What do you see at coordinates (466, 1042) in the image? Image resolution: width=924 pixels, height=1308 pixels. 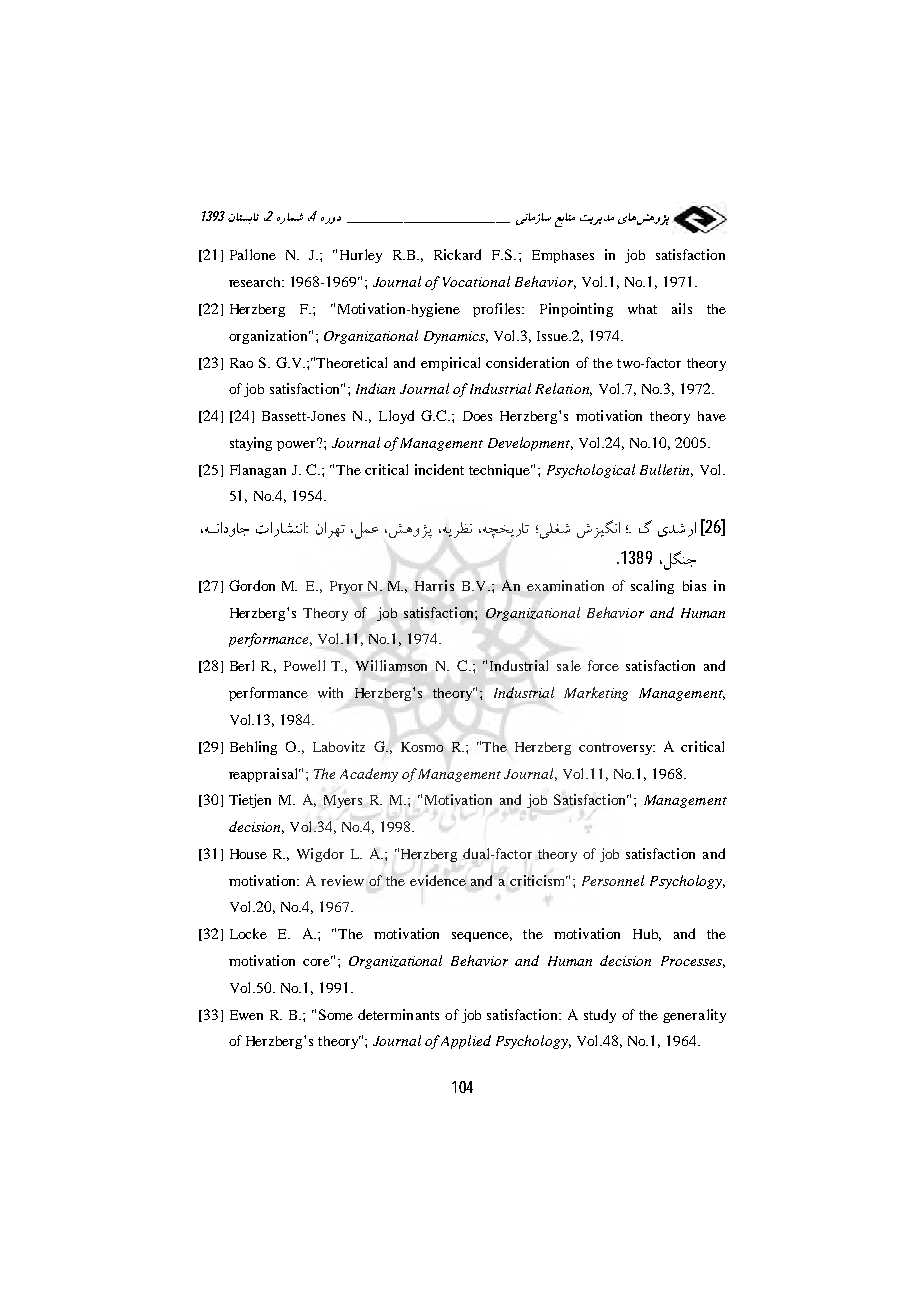 I see `Applied` at bounding box center [466, 1042].
